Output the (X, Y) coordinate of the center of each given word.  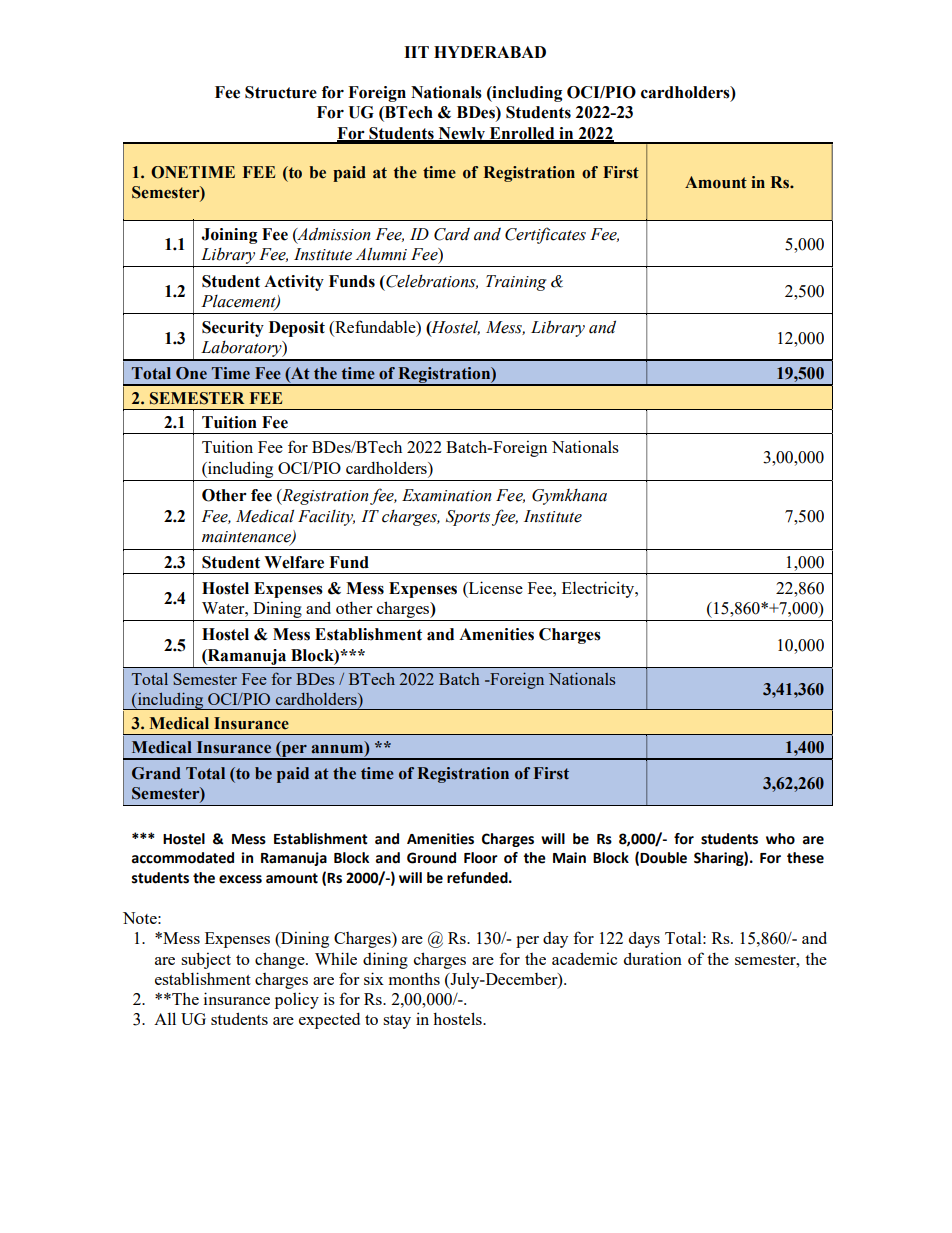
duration (653, 958)
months (414, 978)
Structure (281, 92)
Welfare (294, 562)
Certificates (545, 235)
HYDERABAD (490, 52)
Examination (447, 495)
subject (206, 960)
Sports (468, 518)
